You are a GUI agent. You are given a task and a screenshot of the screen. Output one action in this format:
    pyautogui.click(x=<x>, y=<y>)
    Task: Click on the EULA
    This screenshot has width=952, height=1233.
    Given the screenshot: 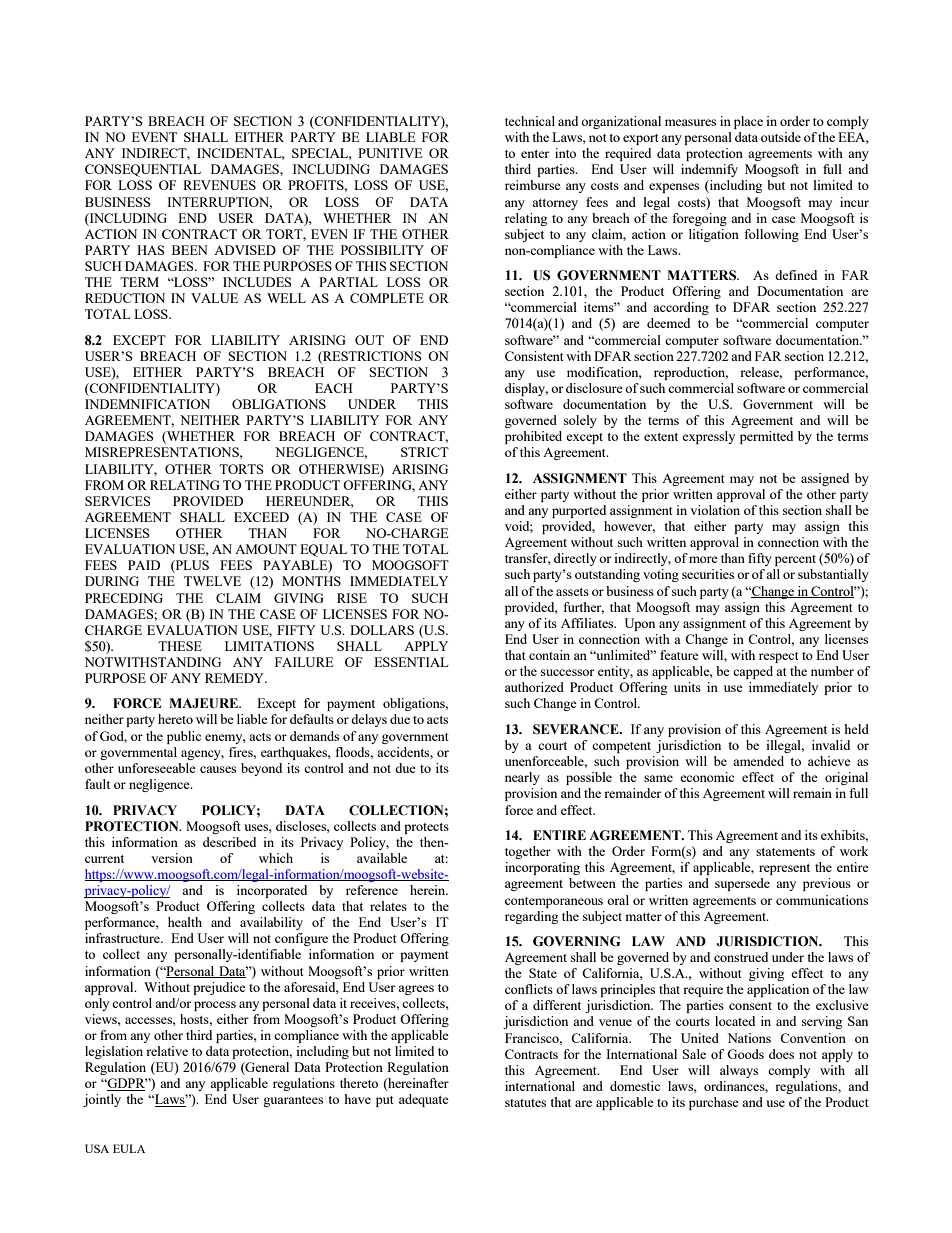 What is the action you would take?
    pyautogui.click(x=129, y=1148)
